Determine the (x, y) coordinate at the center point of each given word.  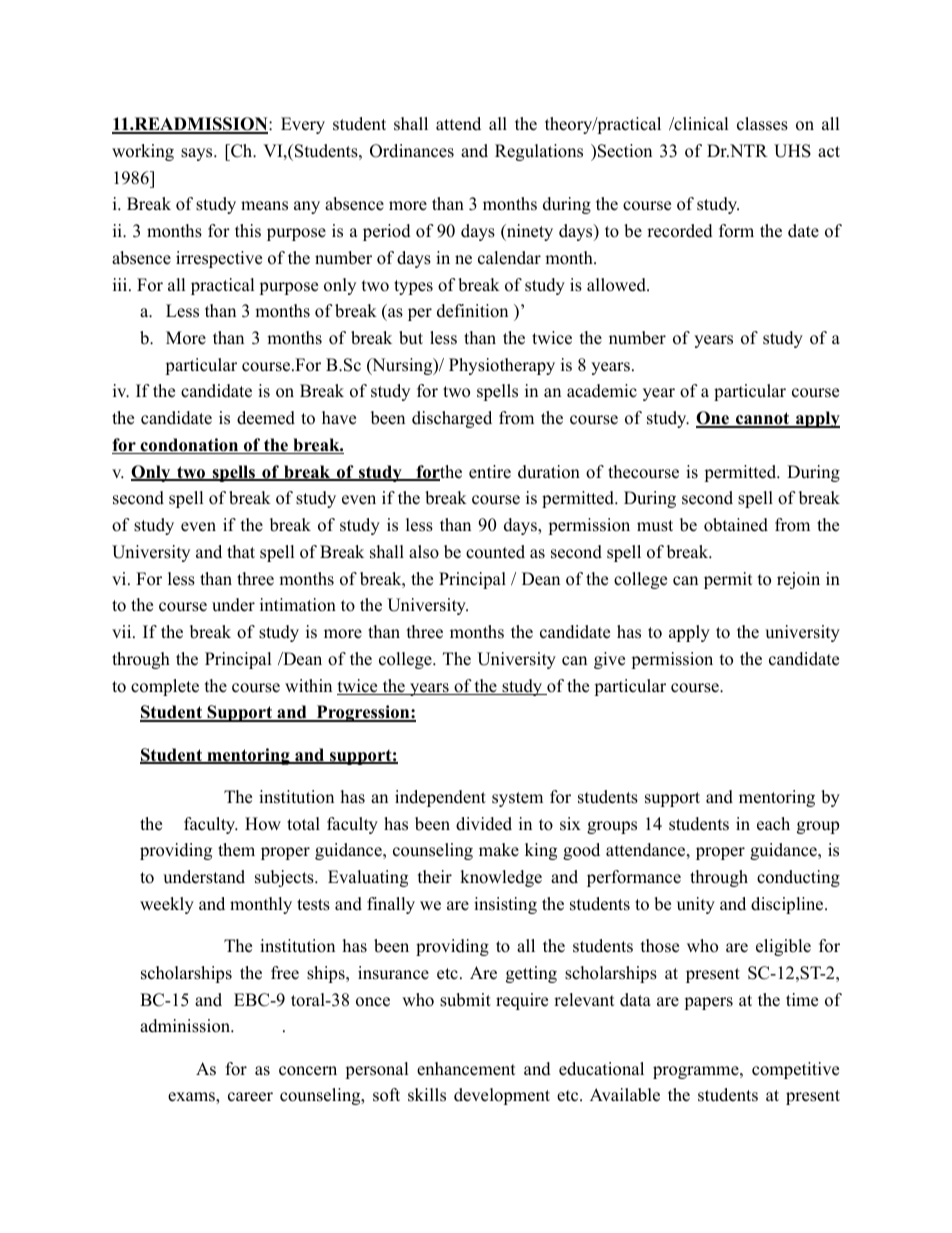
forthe (438, 473)
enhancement (466, 1069)
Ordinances (412, 151)
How (263, 824)
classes (762, 124)
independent (440, 798)
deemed (266, 418)
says (198, 154)
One (713, 419)
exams (192, 1098)
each (773, 824)
